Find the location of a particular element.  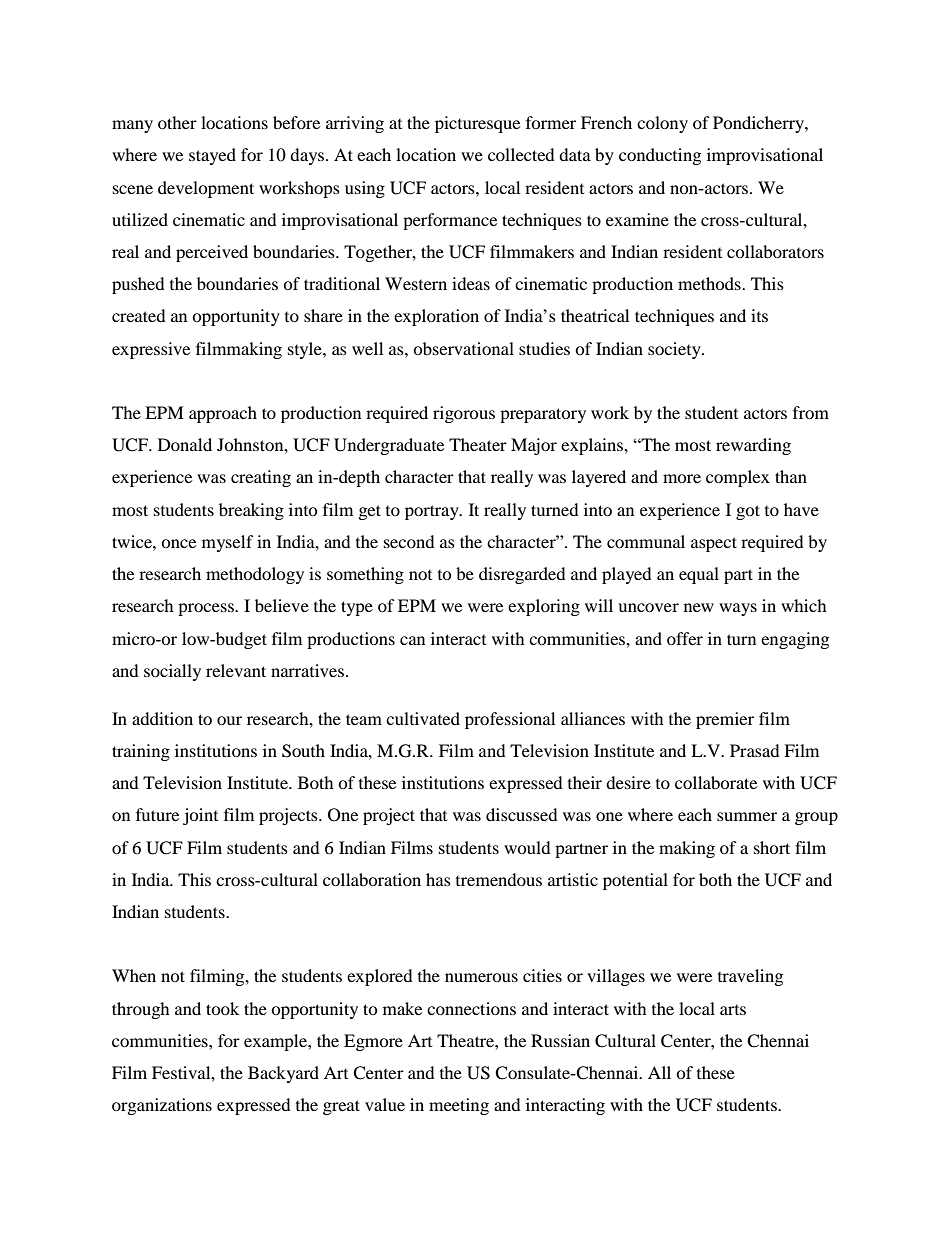

exploring is located at coordinates (544, 607).
